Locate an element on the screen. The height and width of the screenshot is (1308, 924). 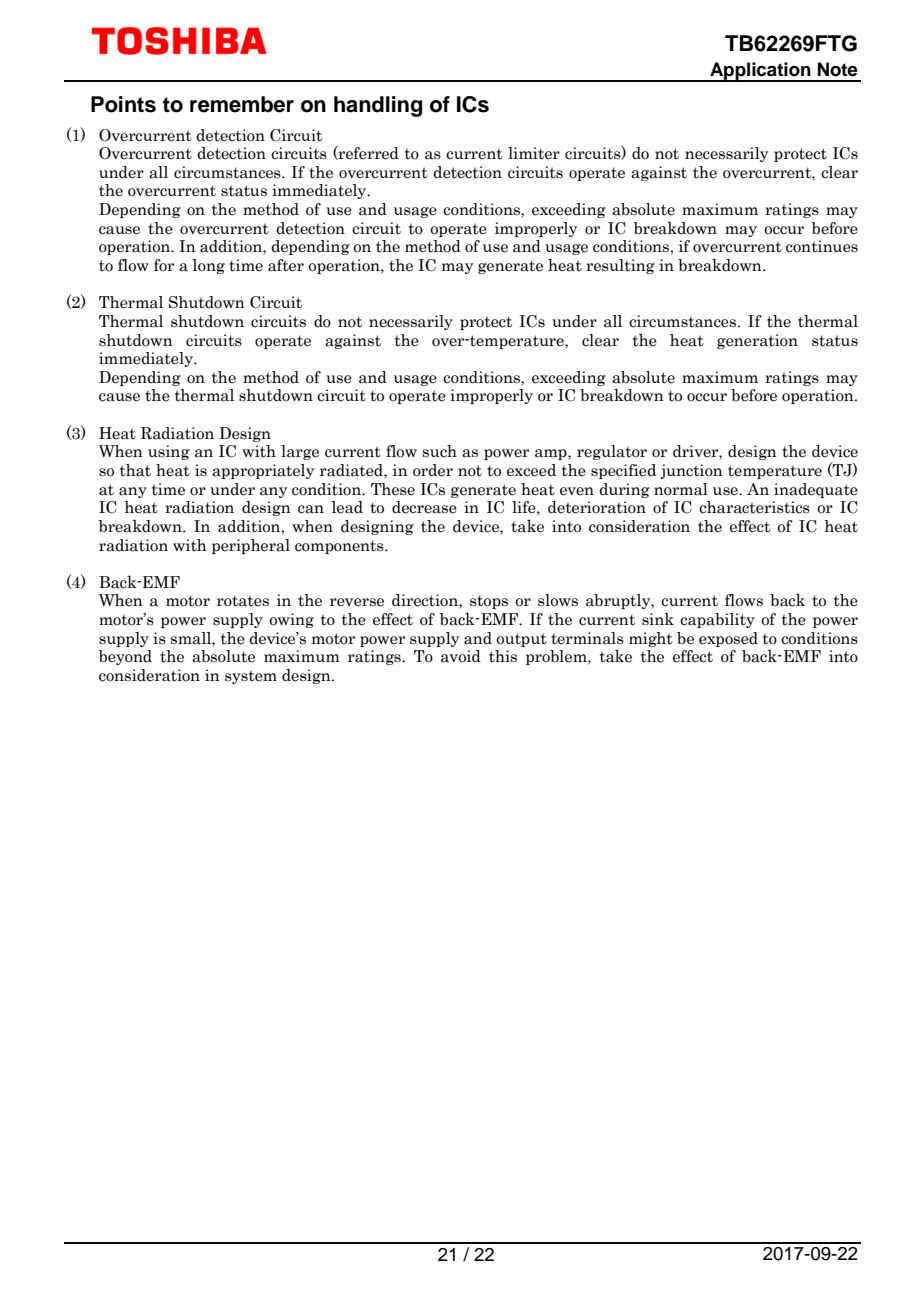
characteristics is located at coordinates (754, 507).
